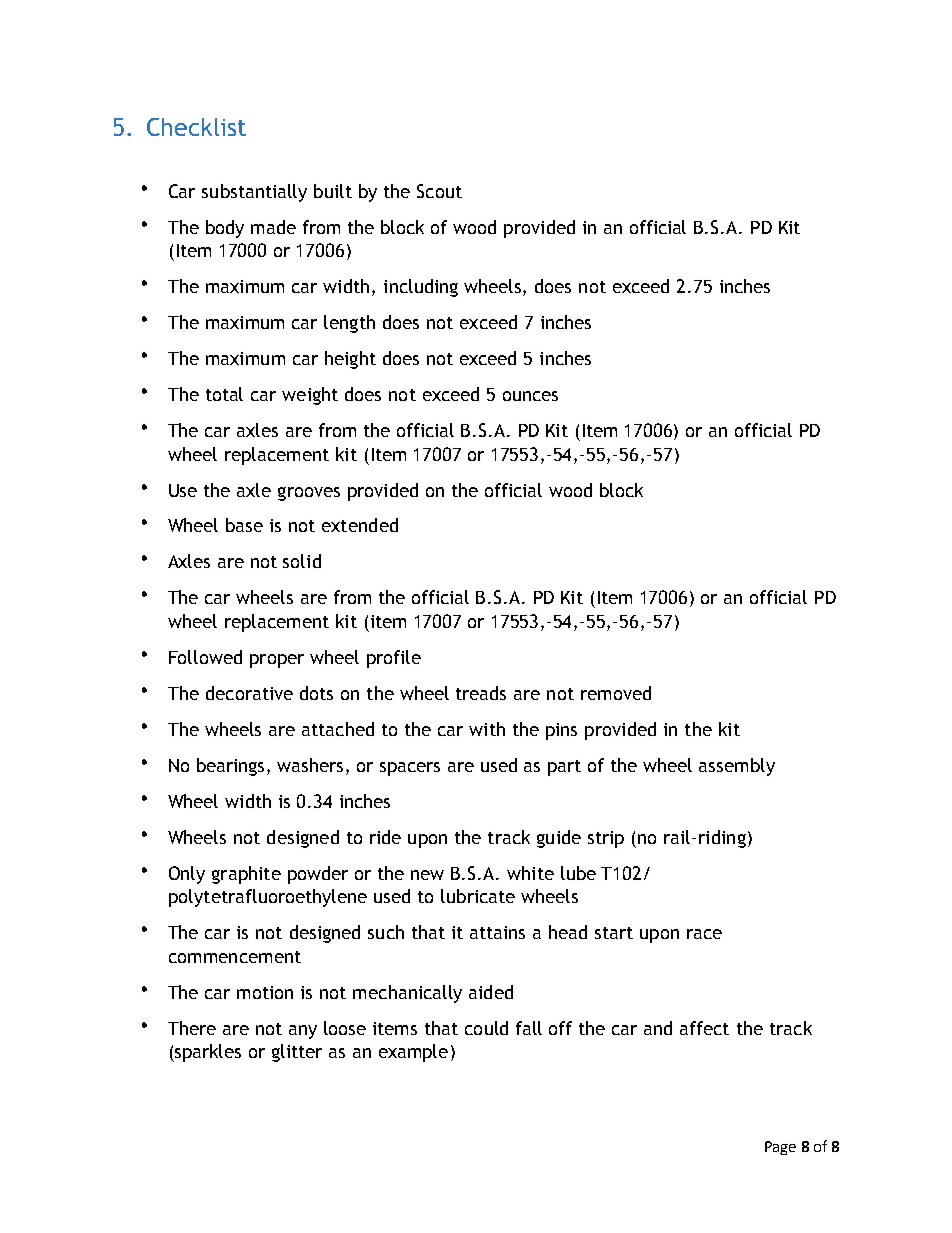 This screenshot has height=1233, width=952. Describe the element at coordinates (530, 396) in the screenshot. I see `ounces` at that location.
